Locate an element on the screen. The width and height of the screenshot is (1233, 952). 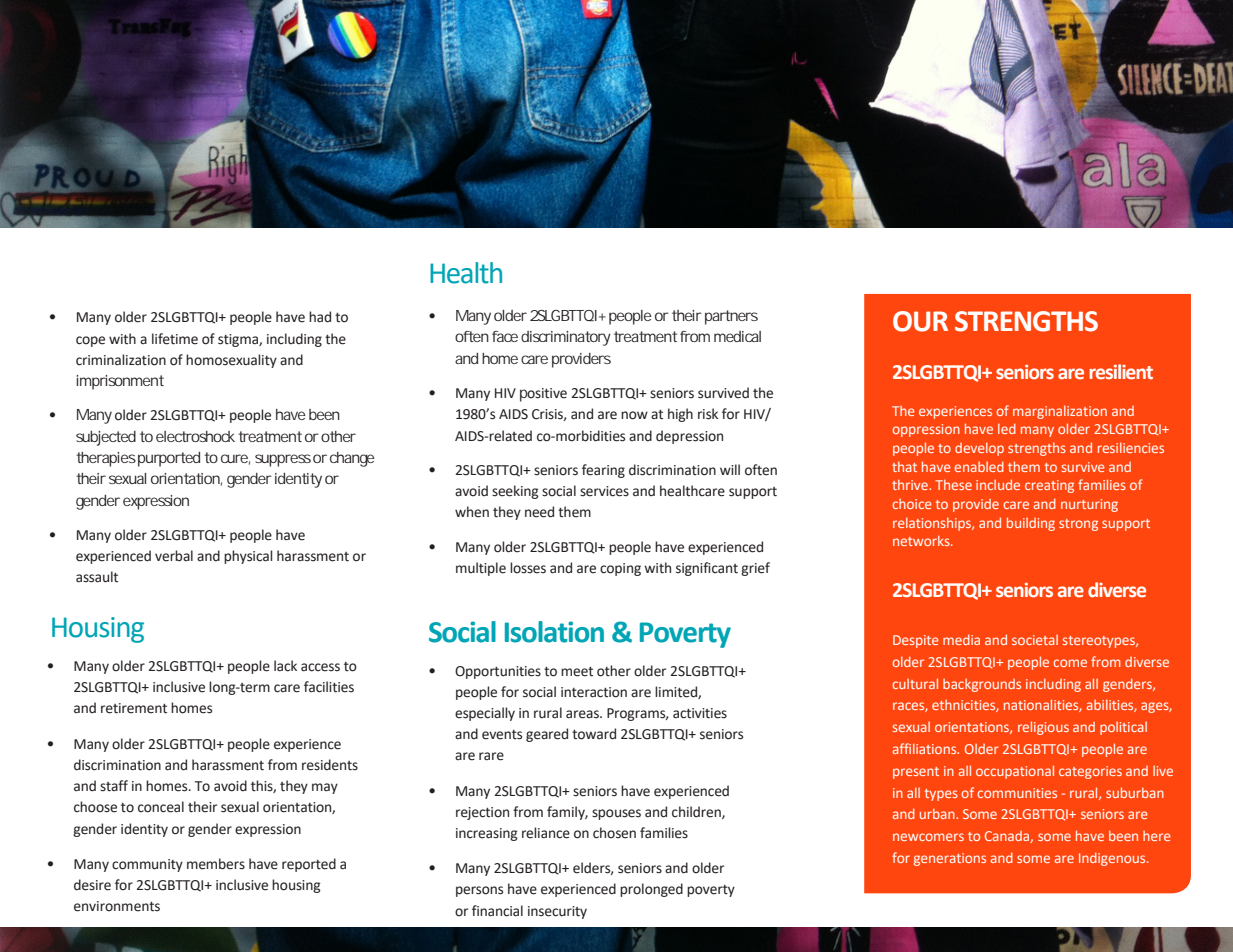
here is located at coordinates (1157, 836).
